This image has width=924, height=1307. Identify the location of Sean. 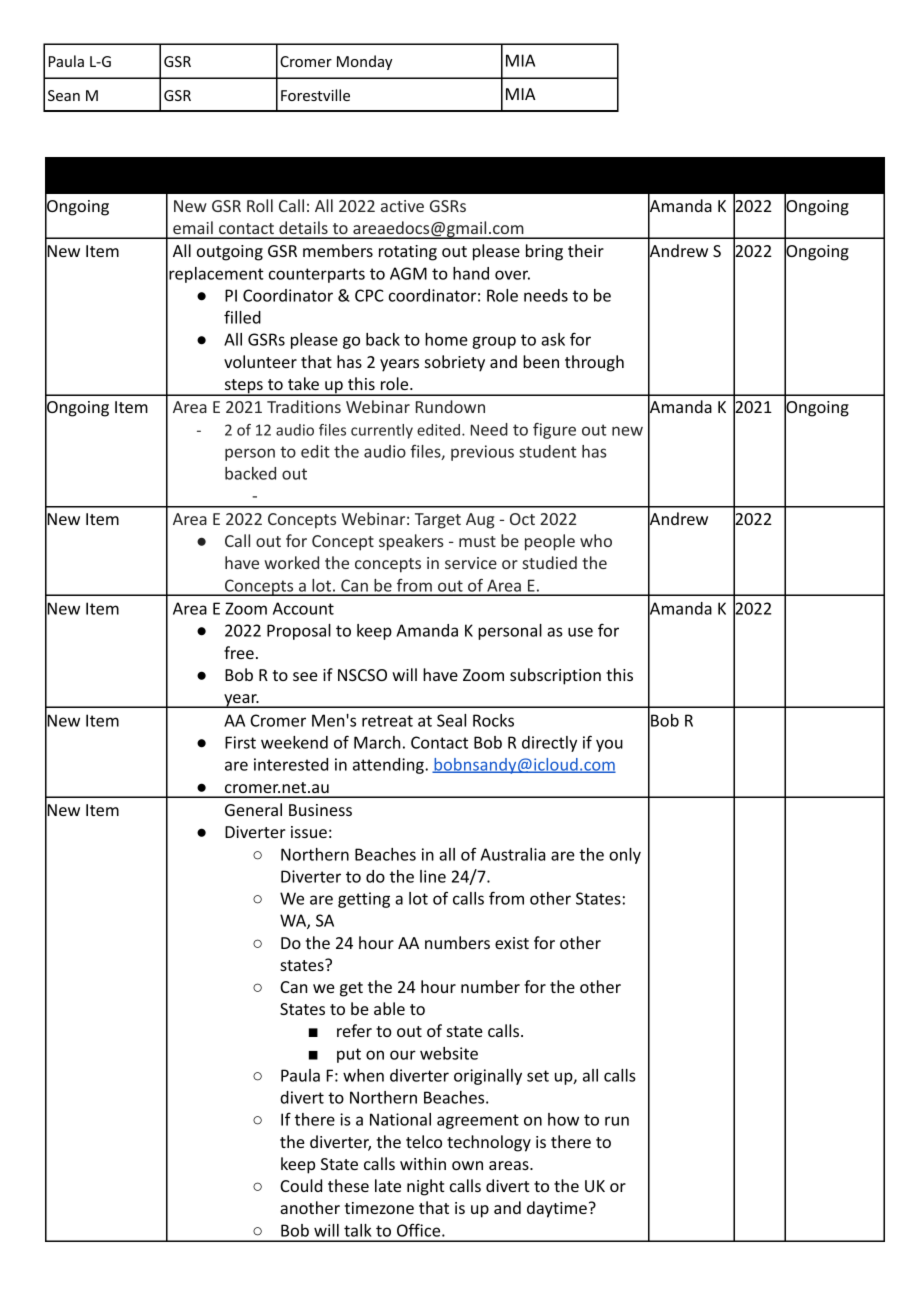
(64, 95).
